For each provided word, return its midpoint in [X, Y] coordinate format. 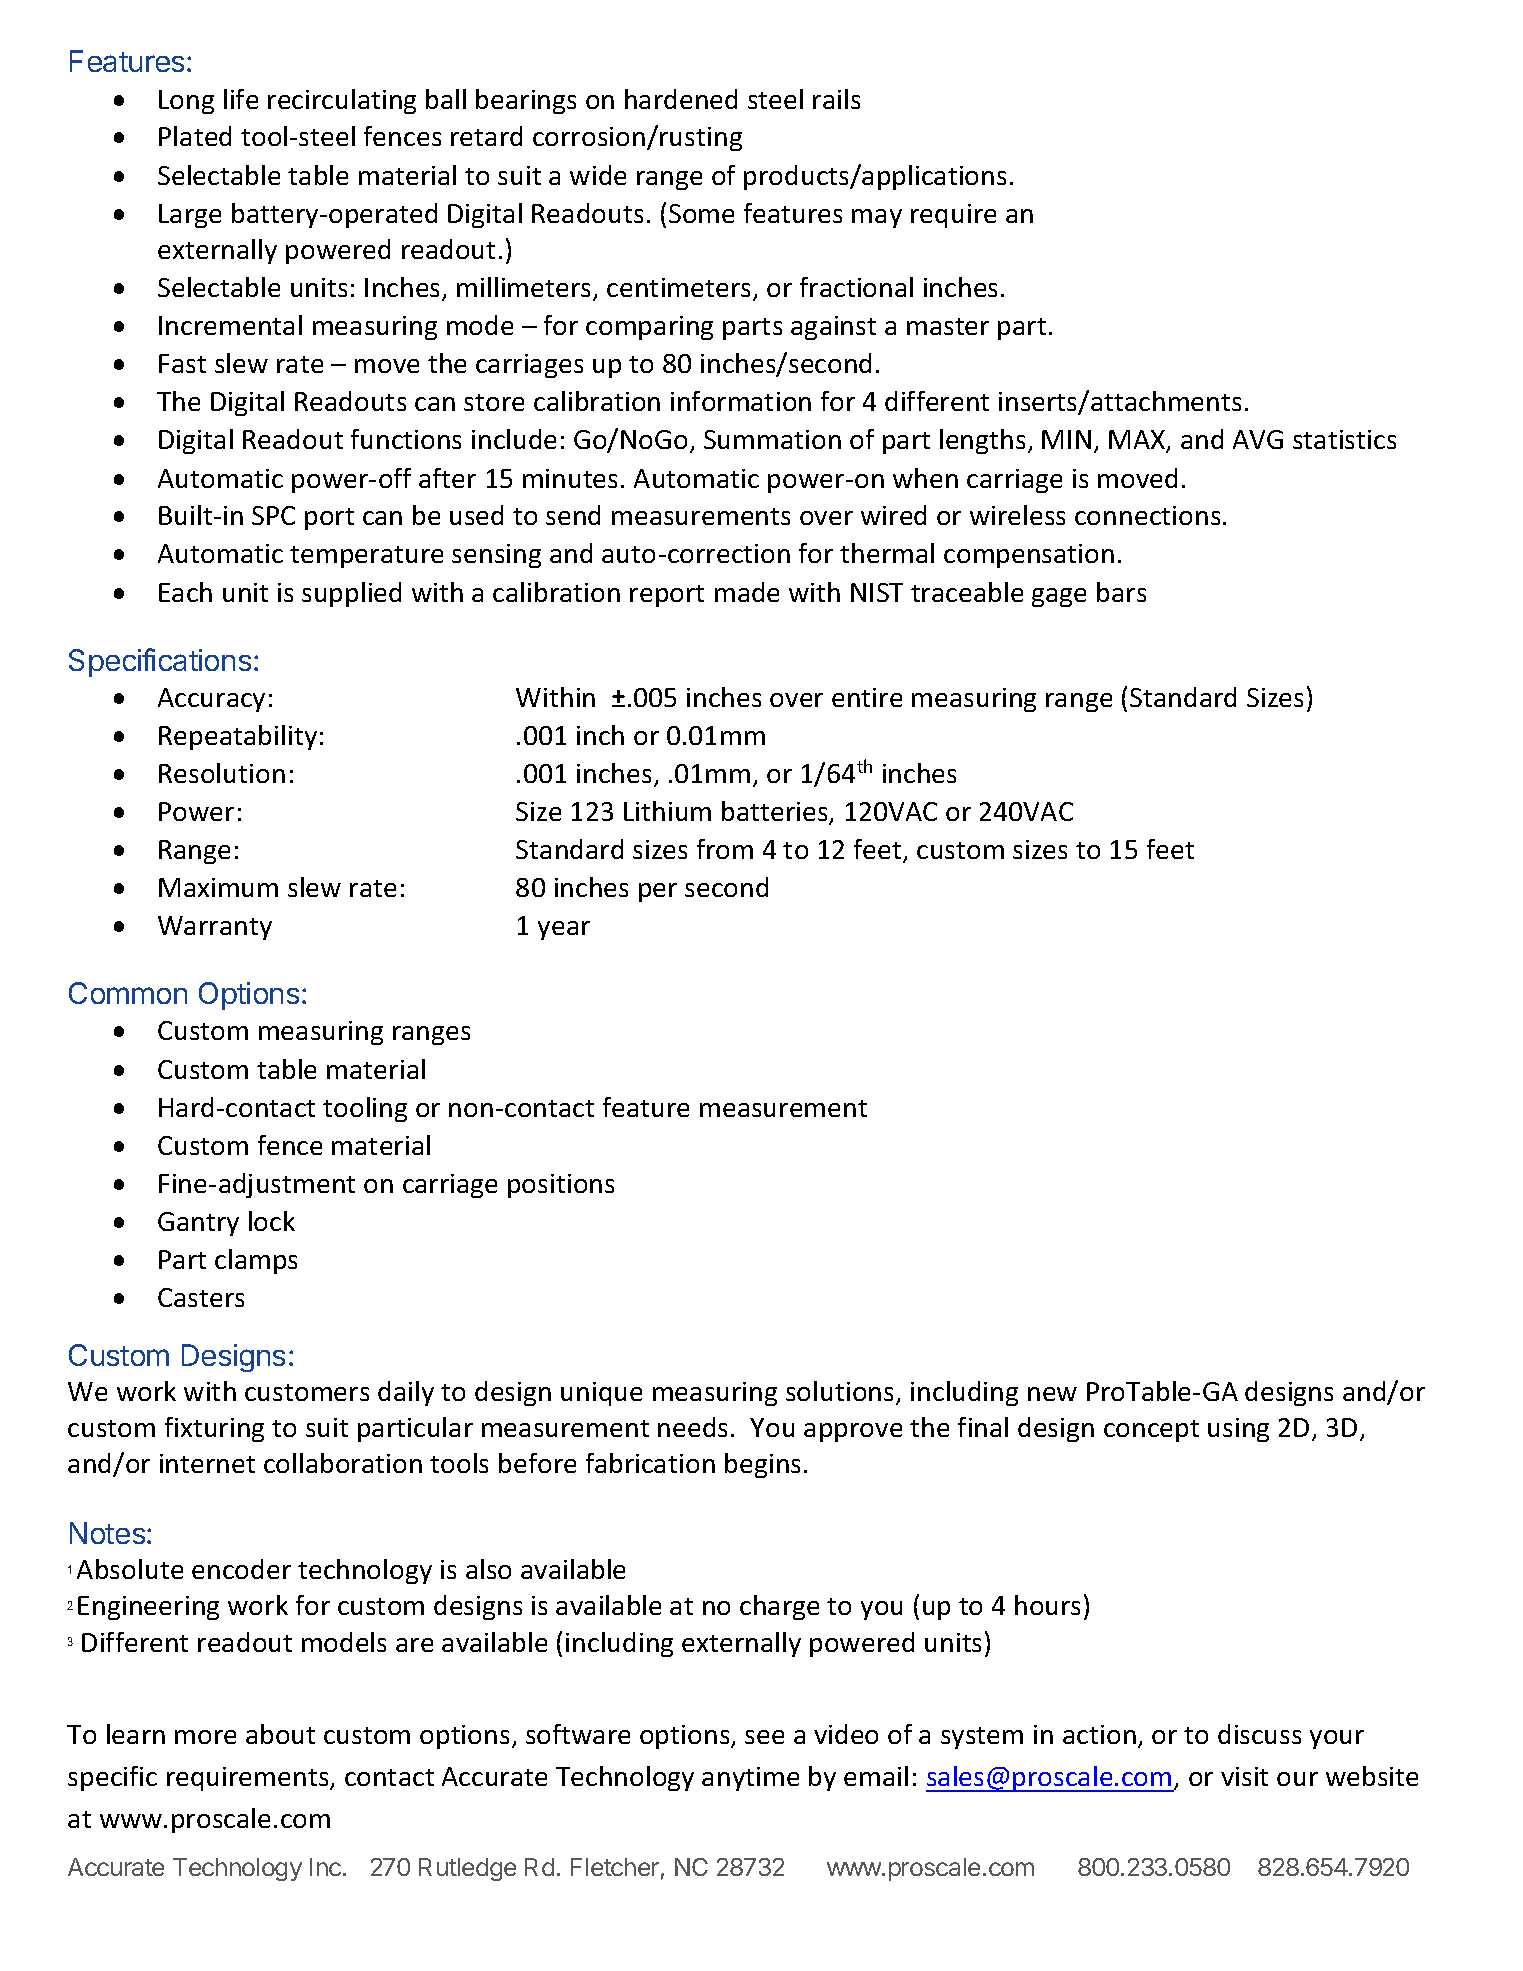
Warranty [215, 928]
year [564, 930]
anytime [750, 1779]
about [280, 1734]
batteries [776, 812]
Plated [195, 136]
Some [701, 213]
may [877, 218]
